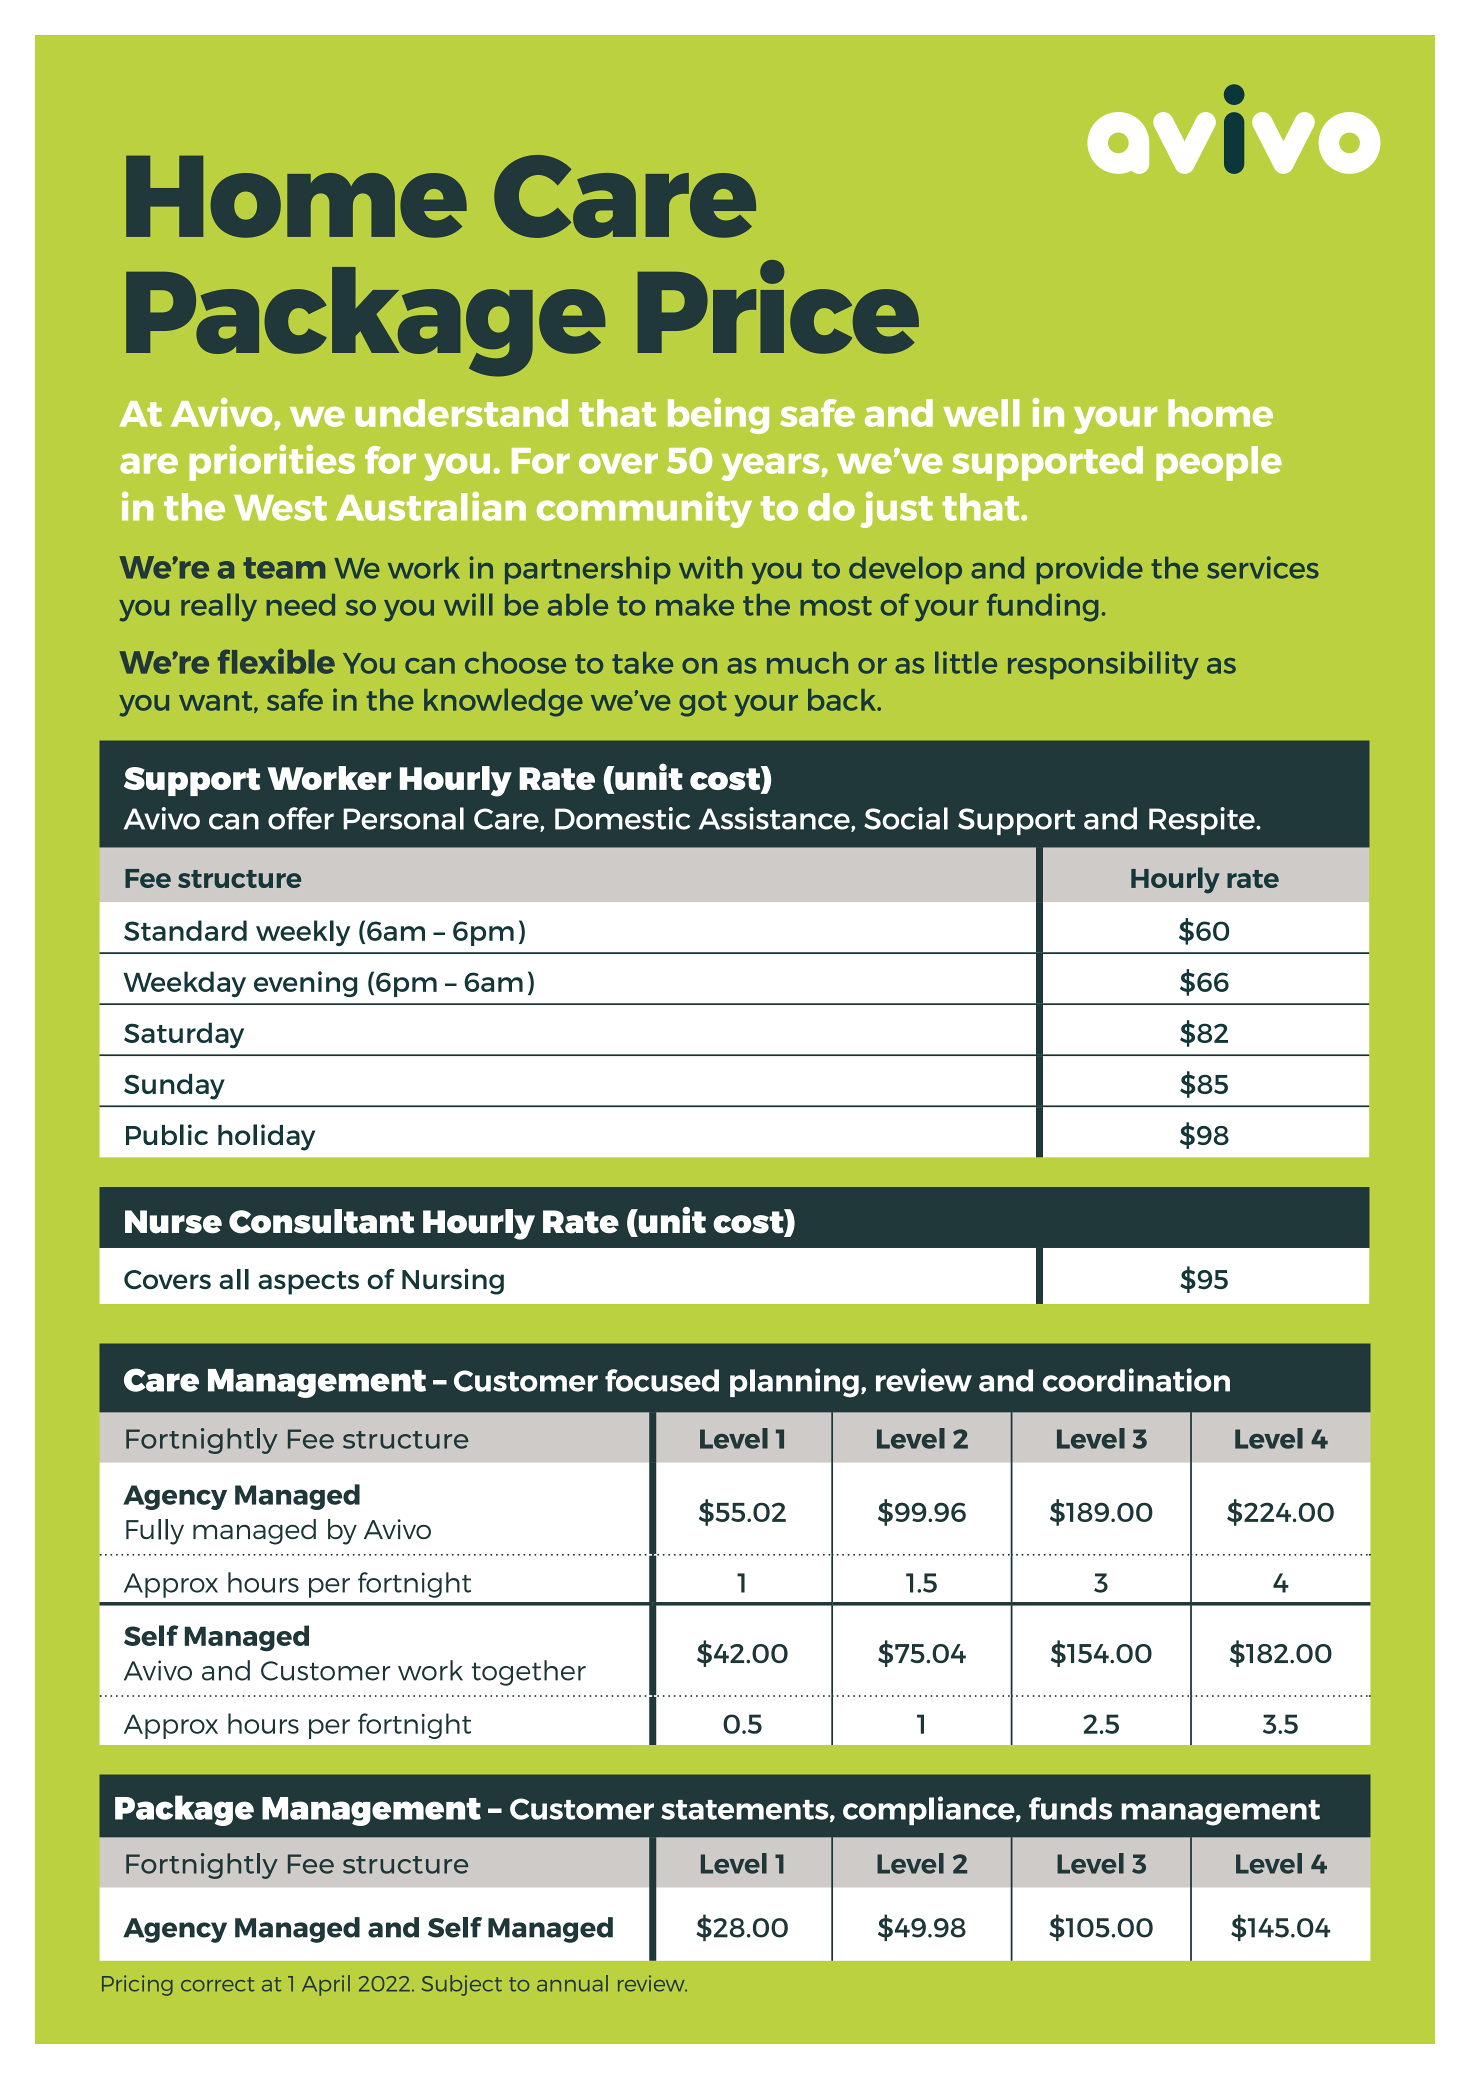  What do you see at coordinates (217, 1984) in the page?
I see `correct` at bounding box center [217, 1984].
